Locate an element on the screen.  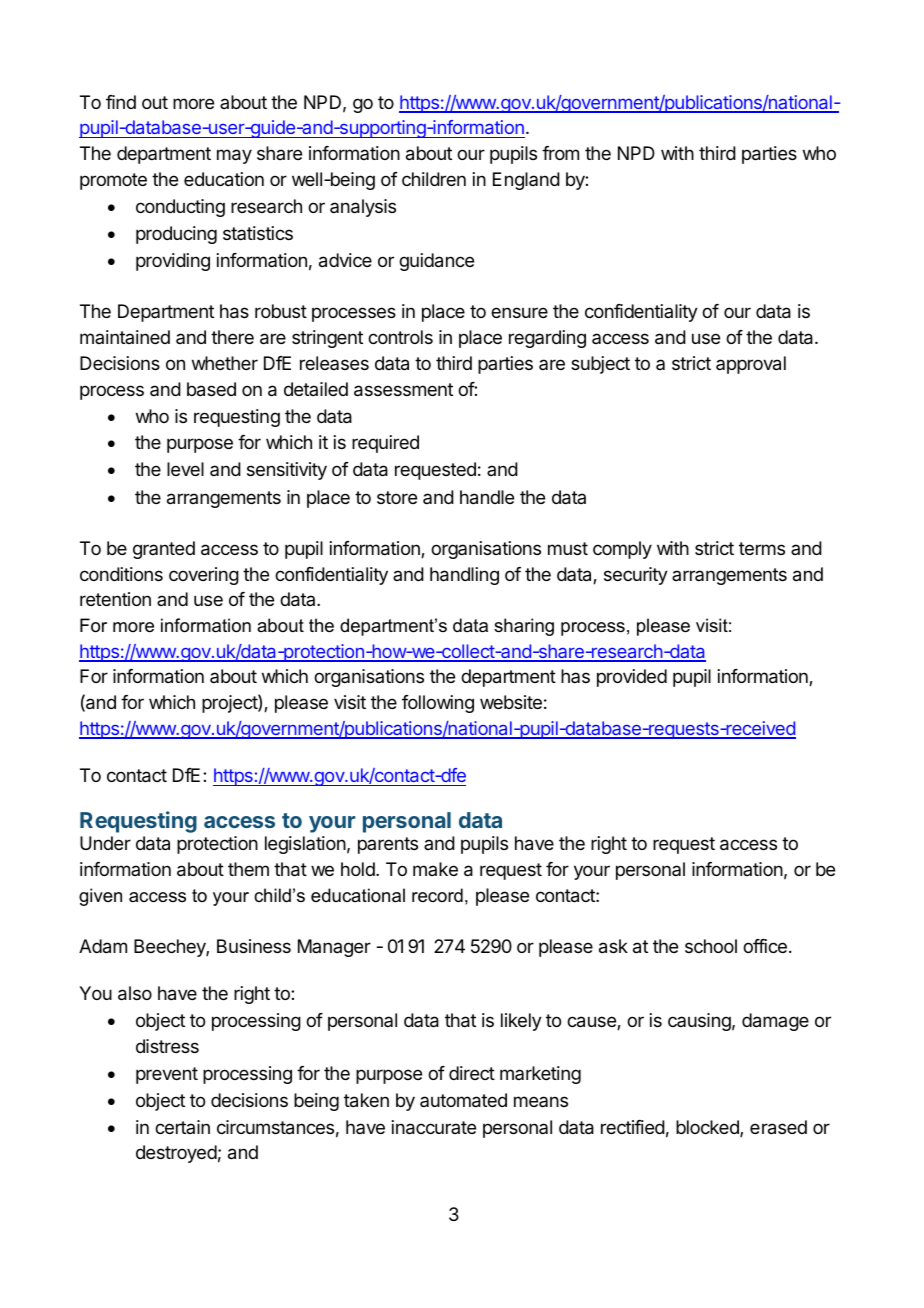
Under is located at coordinates (105, 843).
